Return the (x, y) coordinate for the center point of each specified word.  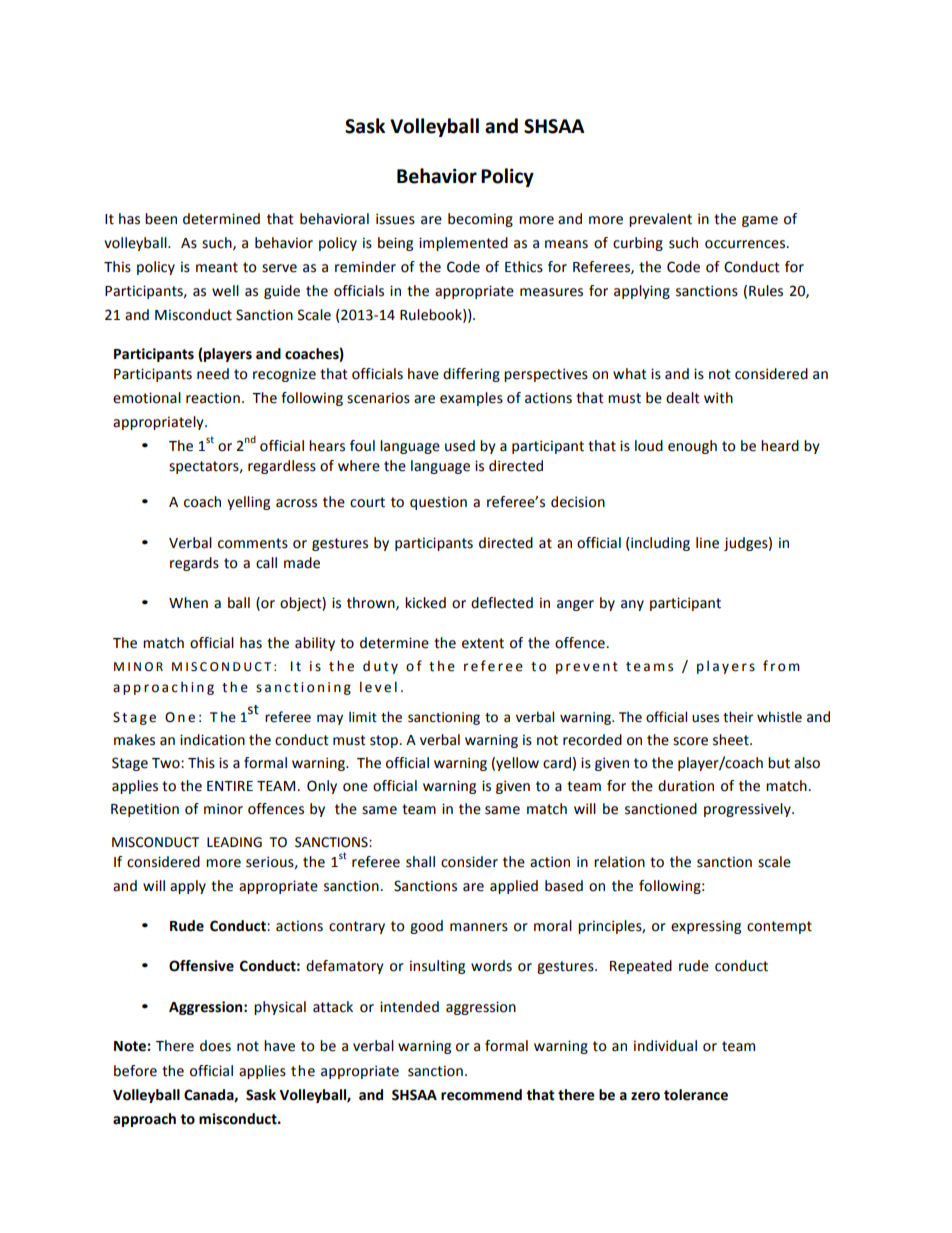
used (460, 446)
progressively (748, 810)
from (781, 666)
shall (420, 862)
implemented (463, 244)
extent (483, 643)
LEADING (234, 842)
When (188, 603)
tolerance (696, 1095)
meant (217, 267)
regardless (282, 467)
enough (692, 447)
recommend (481, 1095)
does (215, 1046)
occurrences (745, 244)
